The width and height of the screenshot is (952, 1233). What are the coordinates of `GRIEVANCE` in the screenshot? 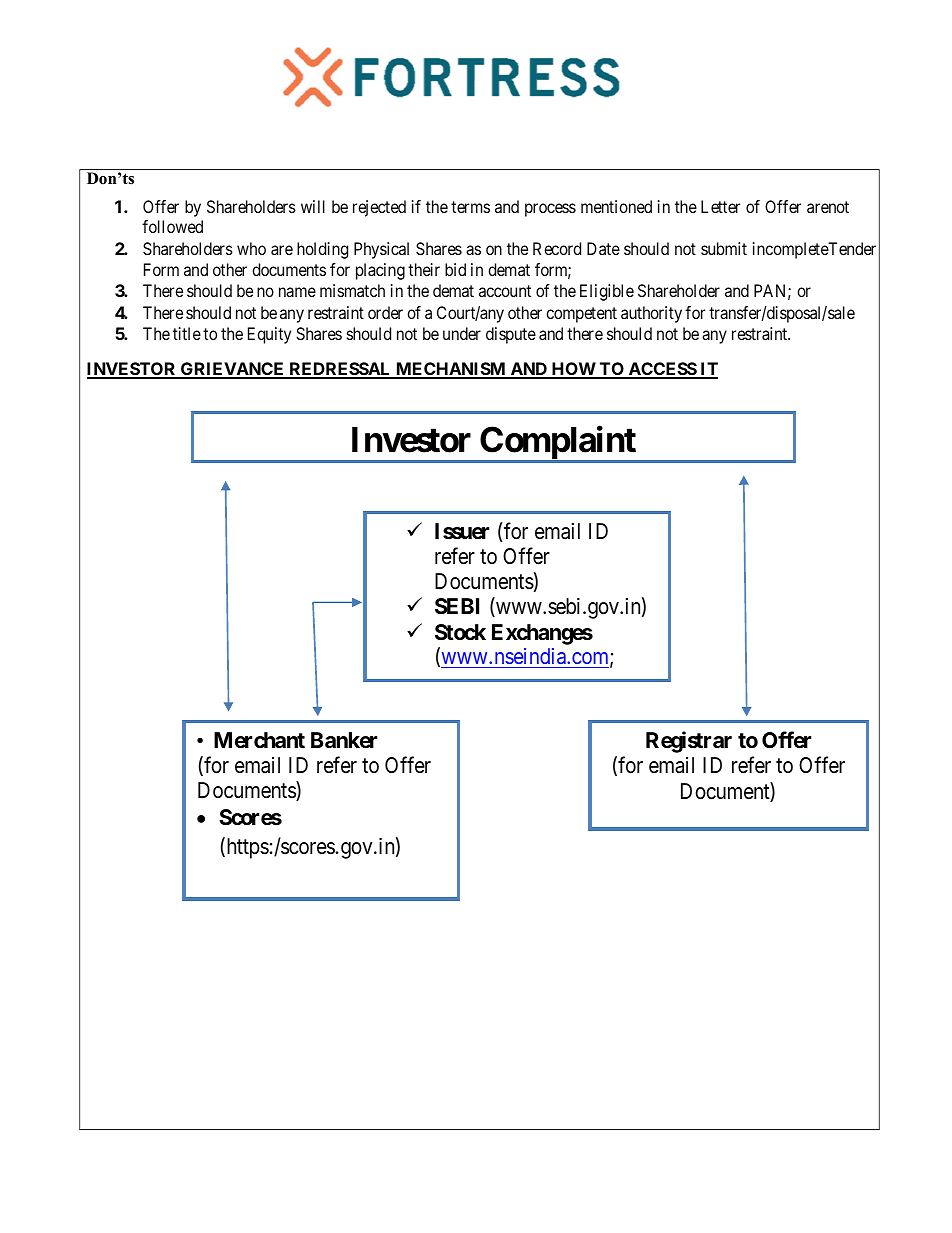 It's located at (233, 370).
